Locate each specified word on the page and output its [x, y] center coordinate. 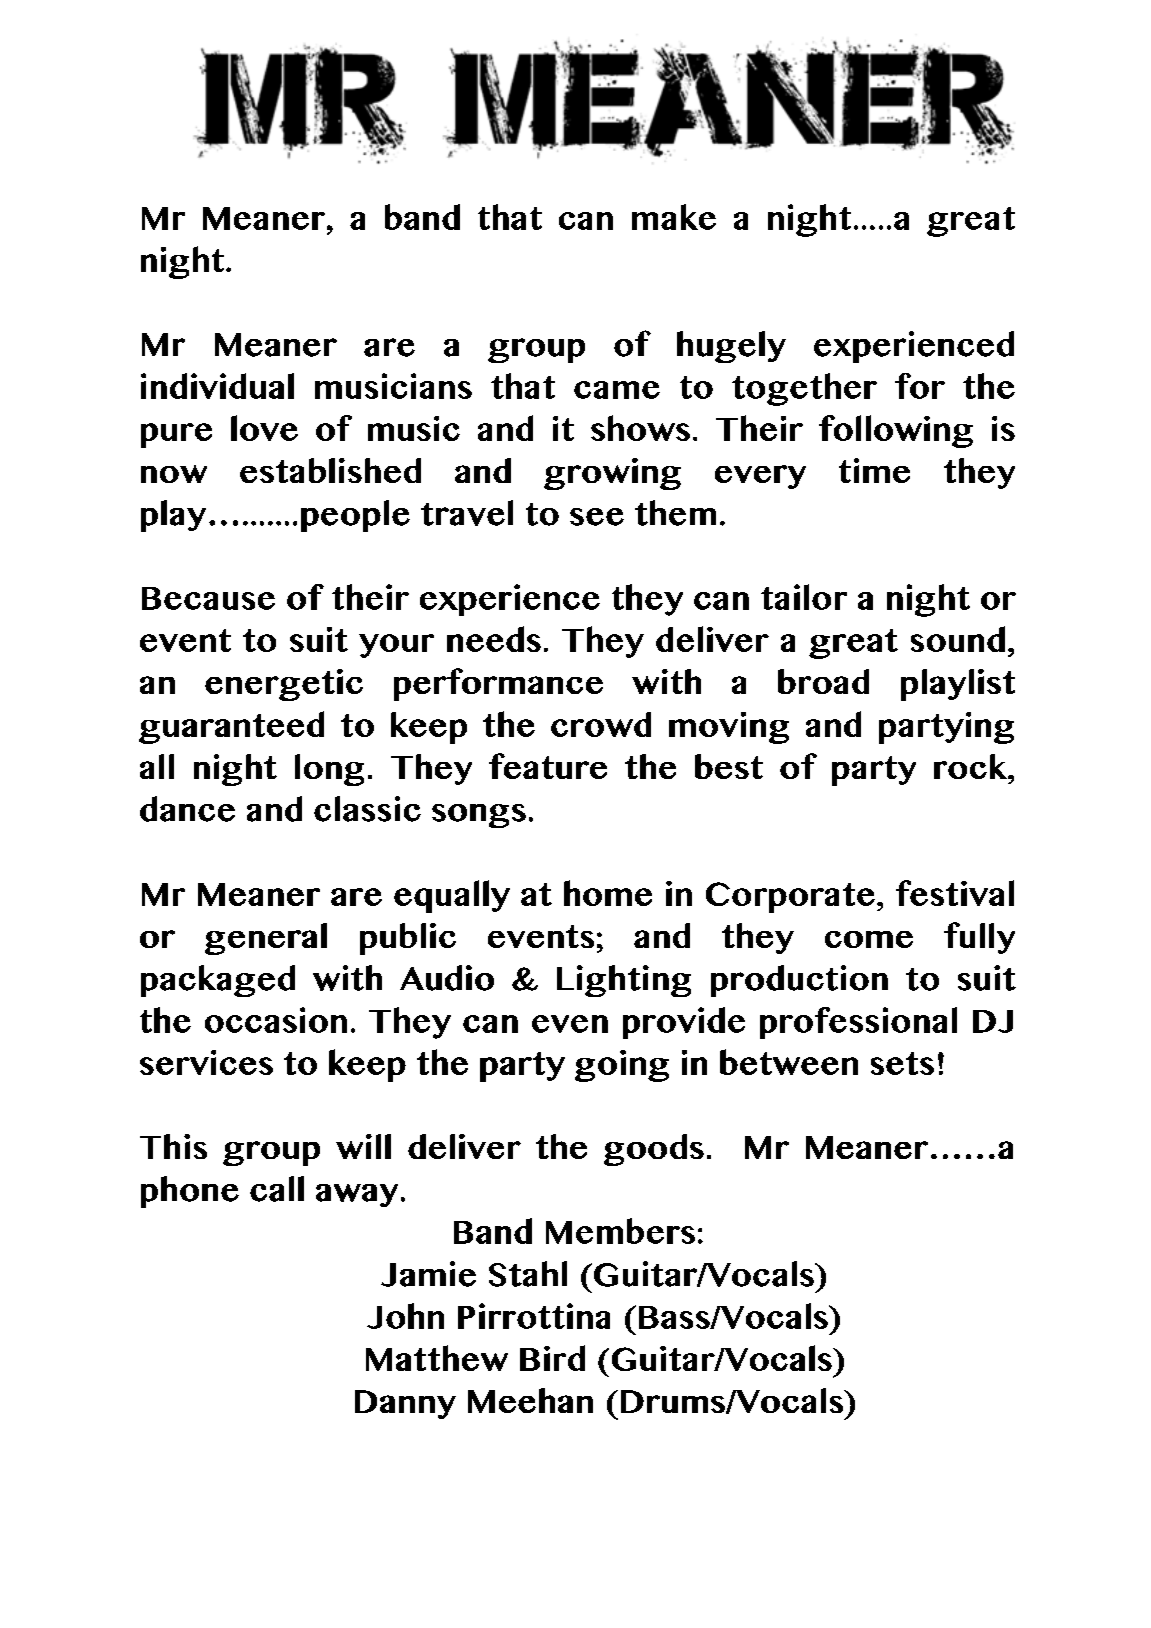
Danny [405, 1404]
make [674, 217]
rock [972, 766]
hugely [731, 347]
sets [902, 1063]
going [622, 1066]
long [329, 770]
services [206, 1062]
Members [620, 1231]
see [597, 517]
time [874, 470]
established [330, 470]
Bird [552, 1358]
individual [217, 386]
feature [548, 766]
